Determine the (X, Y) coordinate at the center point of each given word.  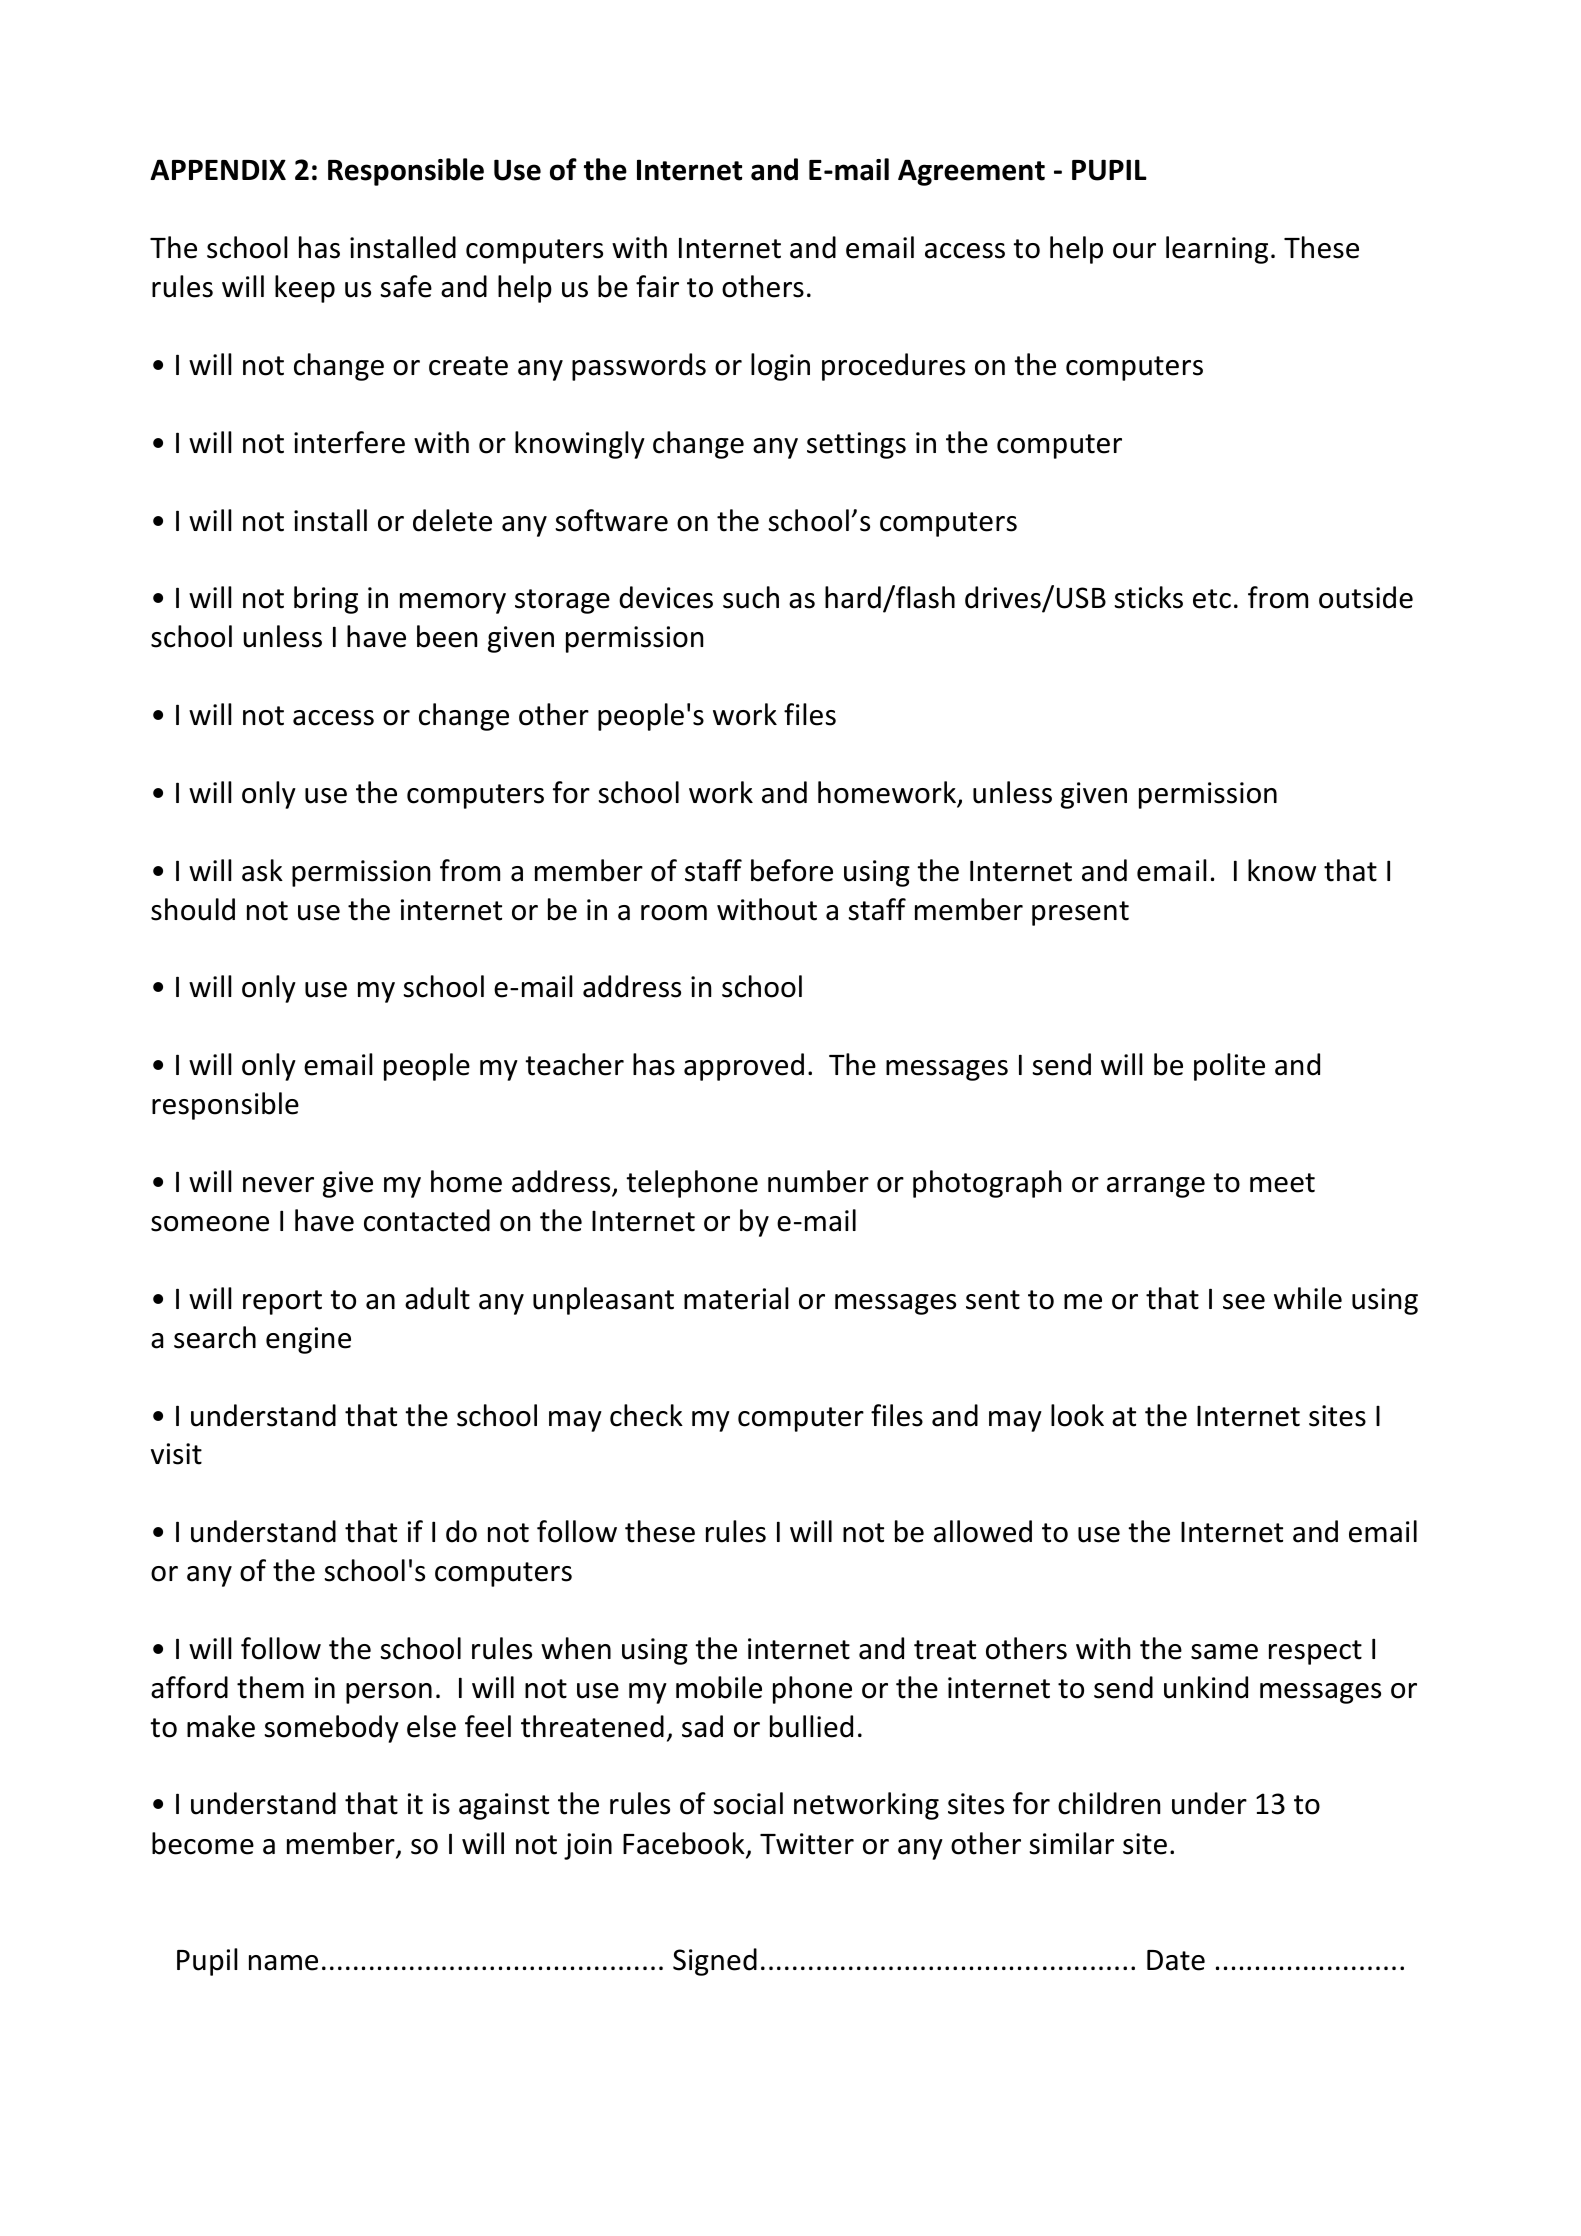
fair (657, 286)
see (1244, 1302)
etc (1212, 599)
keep (305, 289)
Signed (715, 1962)
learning (1217, 250)
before (792, 870)
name (283, 1963)
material (736, 1298)
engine (308, 1340)
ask (262, 870)
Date (1176, 1960)
